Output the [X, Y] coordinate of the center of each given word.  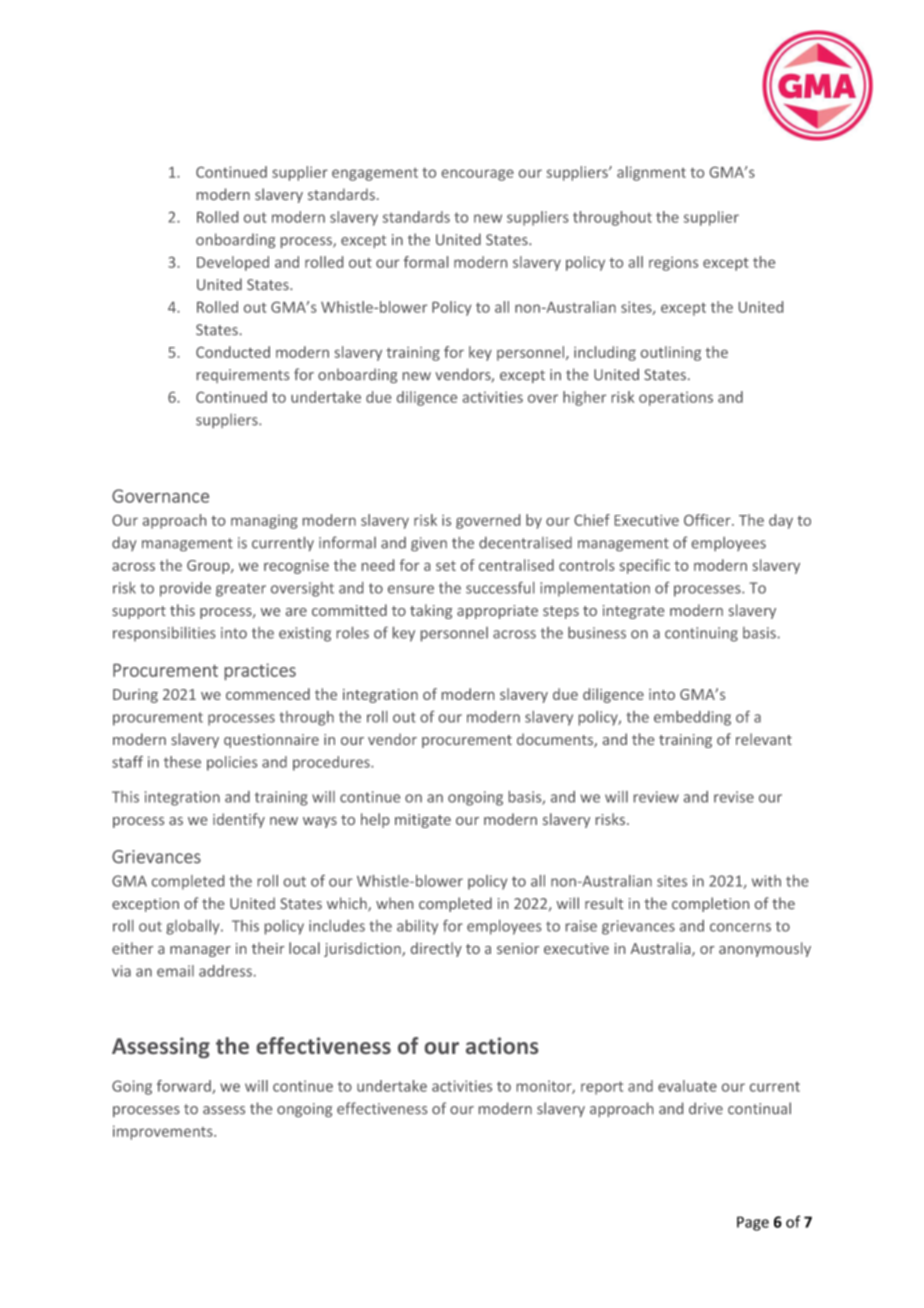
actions [502, 1045]
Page [753, 1223]
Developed [233, 263]
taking [431, 611]
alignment [651, 173]
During [135, 696]
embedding [692, 718]
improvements [164, 1132]
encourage [478, 175]
